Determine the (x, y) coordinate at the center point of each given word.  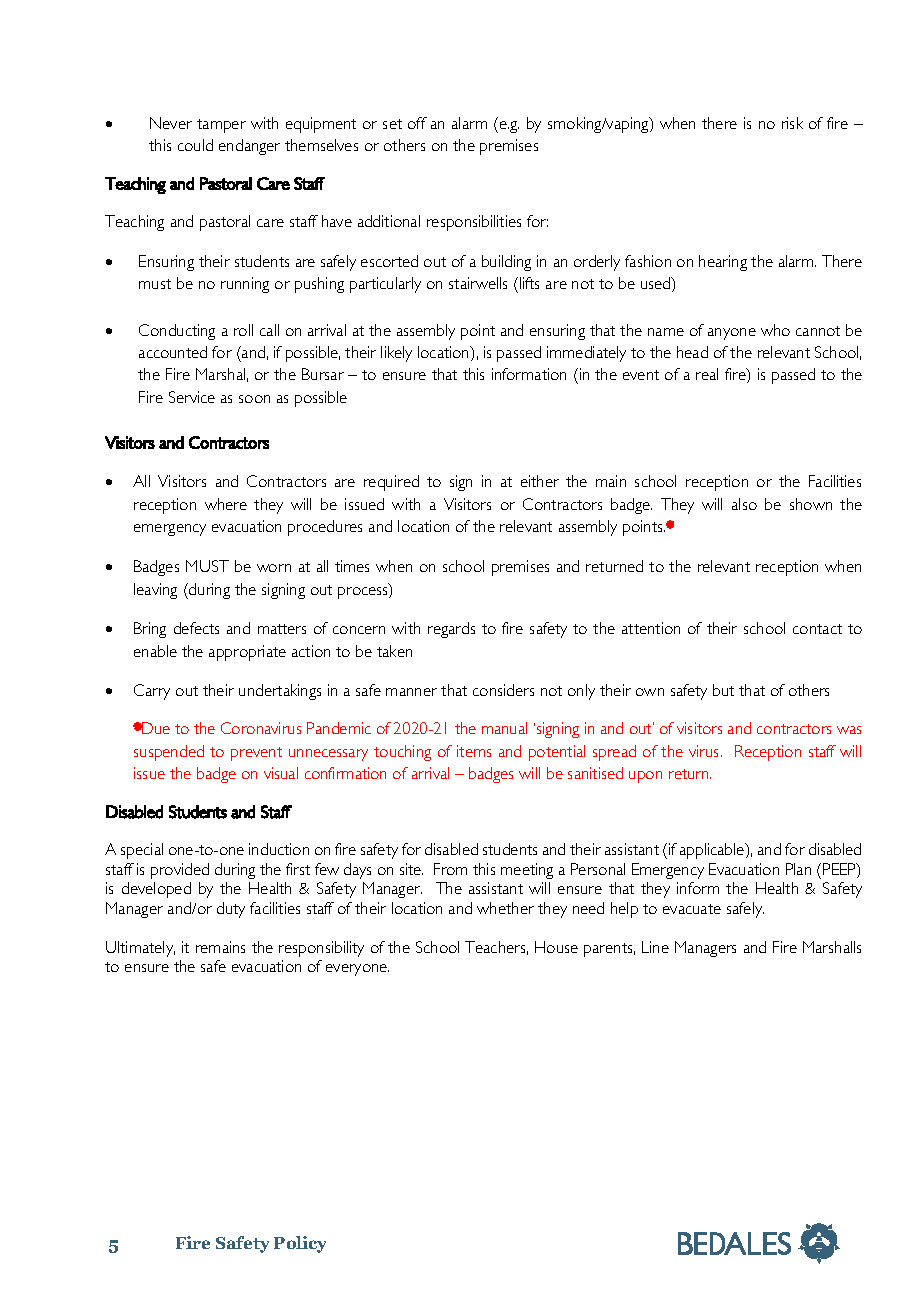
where (226, 504)
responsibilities (474, 223)
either (540, 481)
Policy (300, 1244)
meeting (527, 871)
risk (792, 123)
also (744, 504)
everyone (357, 970)
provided (180, 871)
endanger (249, 147)
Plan (798, 869)
